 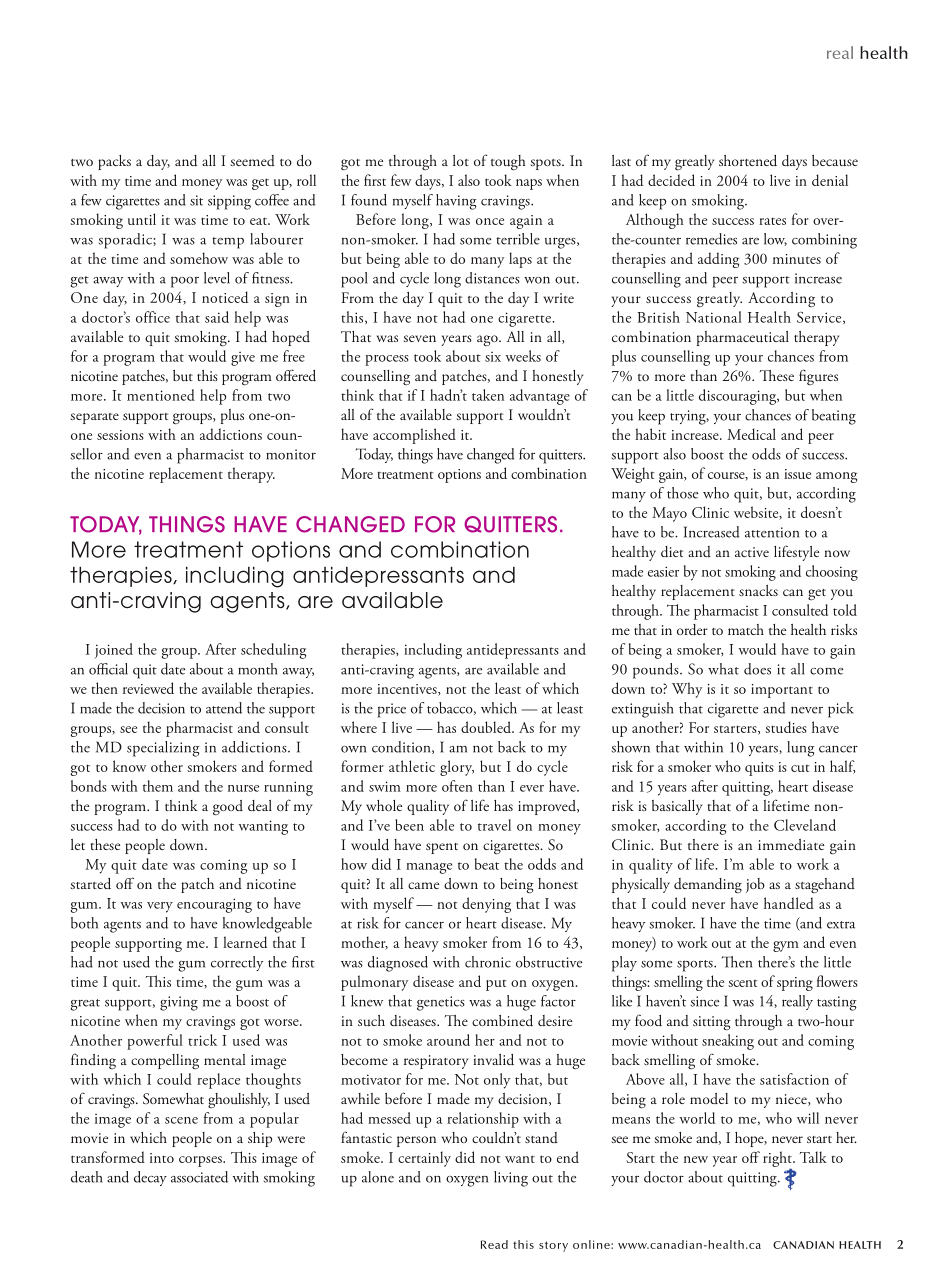 What do you see at coordinates (237, 963) in the page?
I see `correctly` at bounding box center [237, 963].
